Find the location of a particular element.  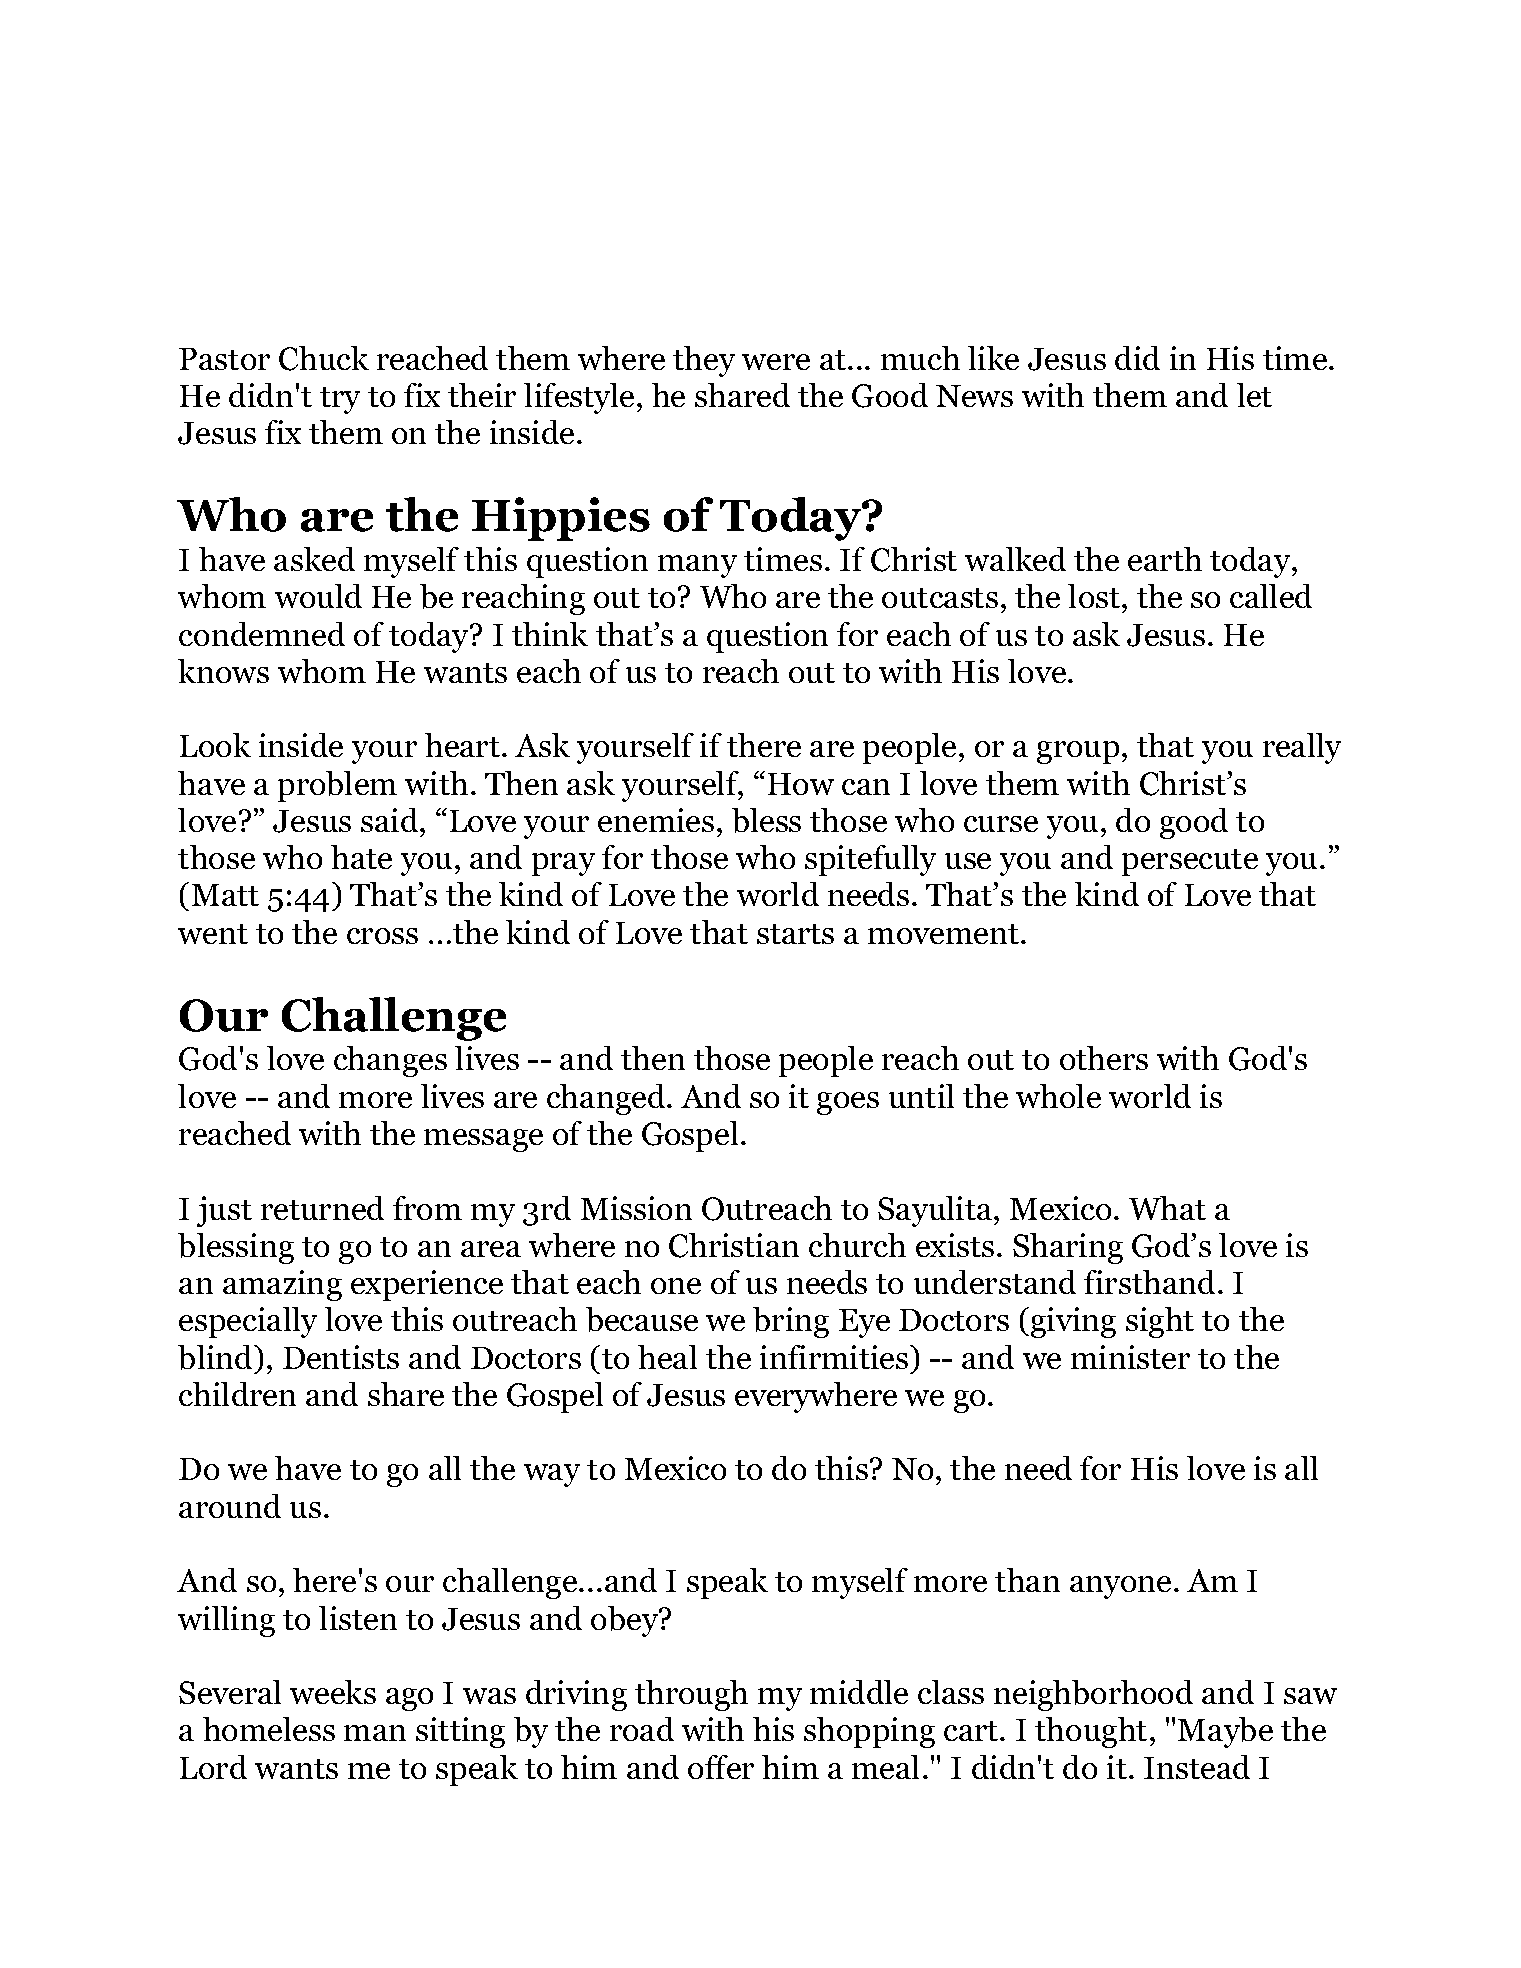

let is located at coordinates (1254, 395).
